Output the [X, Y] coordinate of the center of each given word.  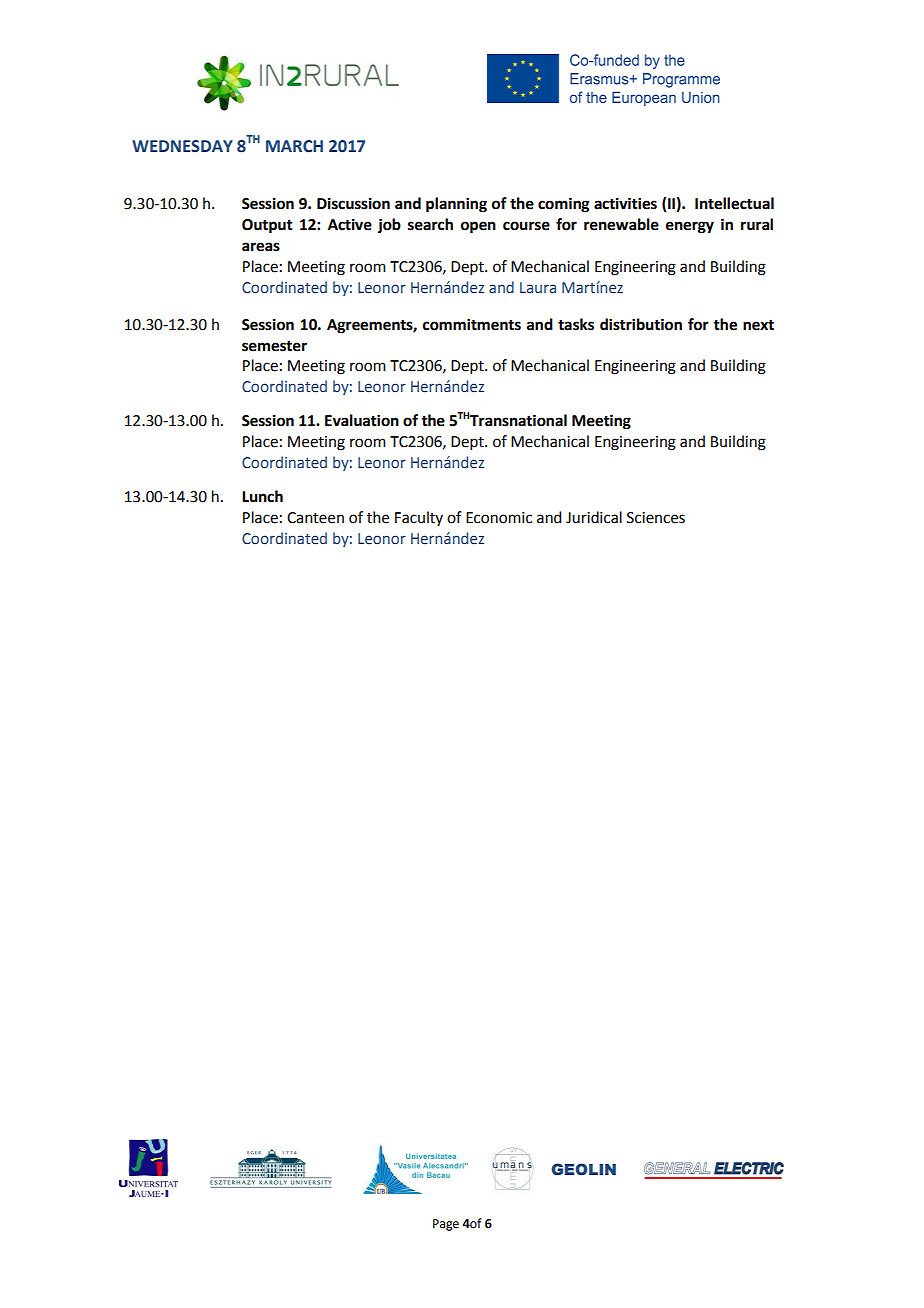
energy [690, 227]
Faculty [419, 518]
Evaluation [362, 420]
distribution [641, 324]
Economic [499, 518]
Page [446, 1225]
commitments [472, 324]
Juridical [594, 517]
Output [267, 226]
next [758, 325]
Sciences [656, 518]
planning [456, 205]
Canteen [315, 518]
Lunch [262, 496]
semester [274, 346]
